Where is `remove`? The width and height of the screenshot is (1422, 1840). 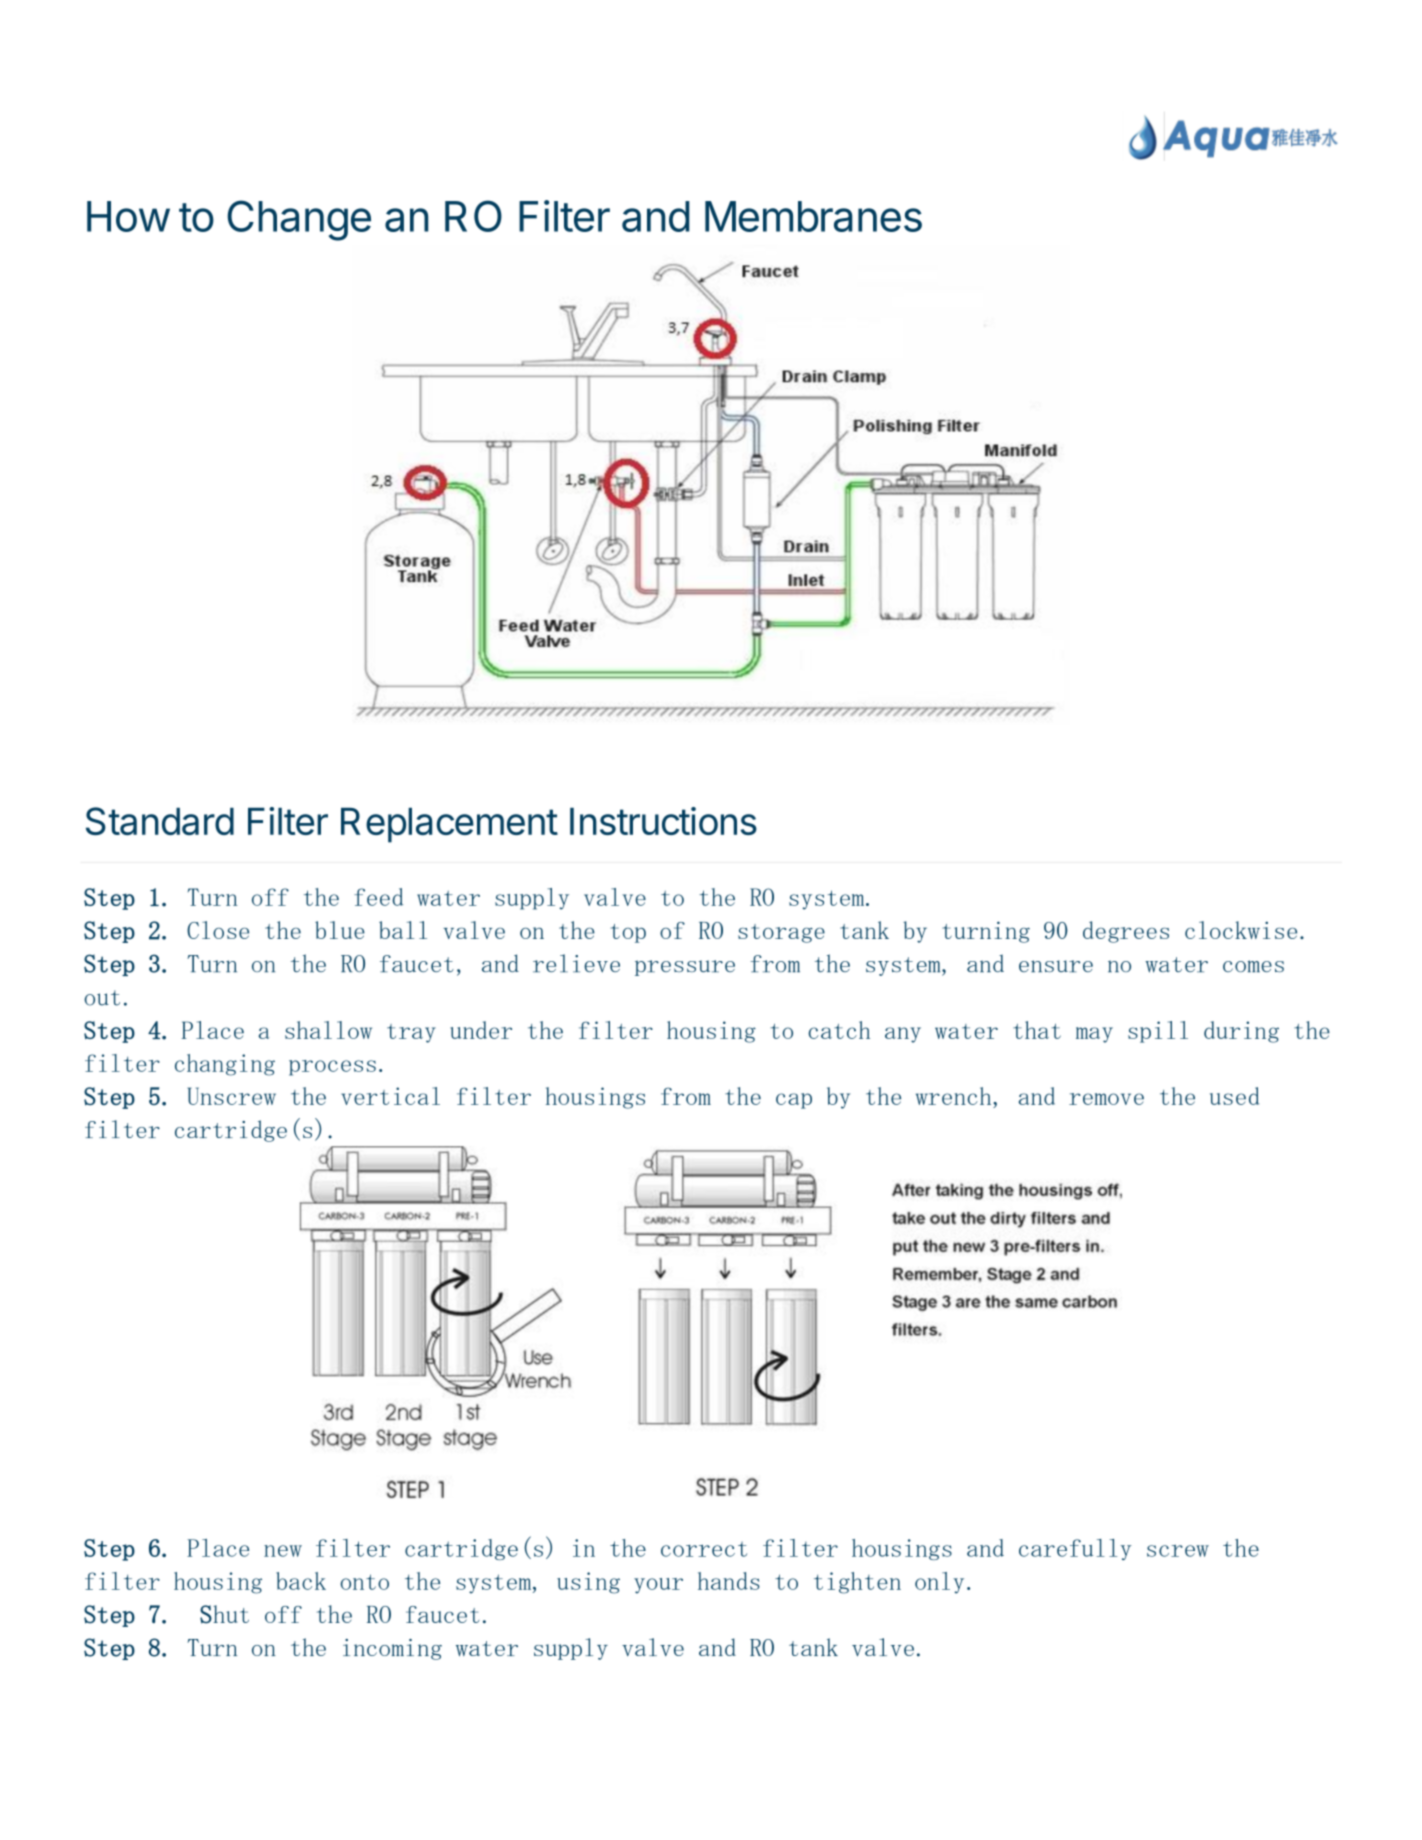 remove is located at coordinates (1106, 1099).
